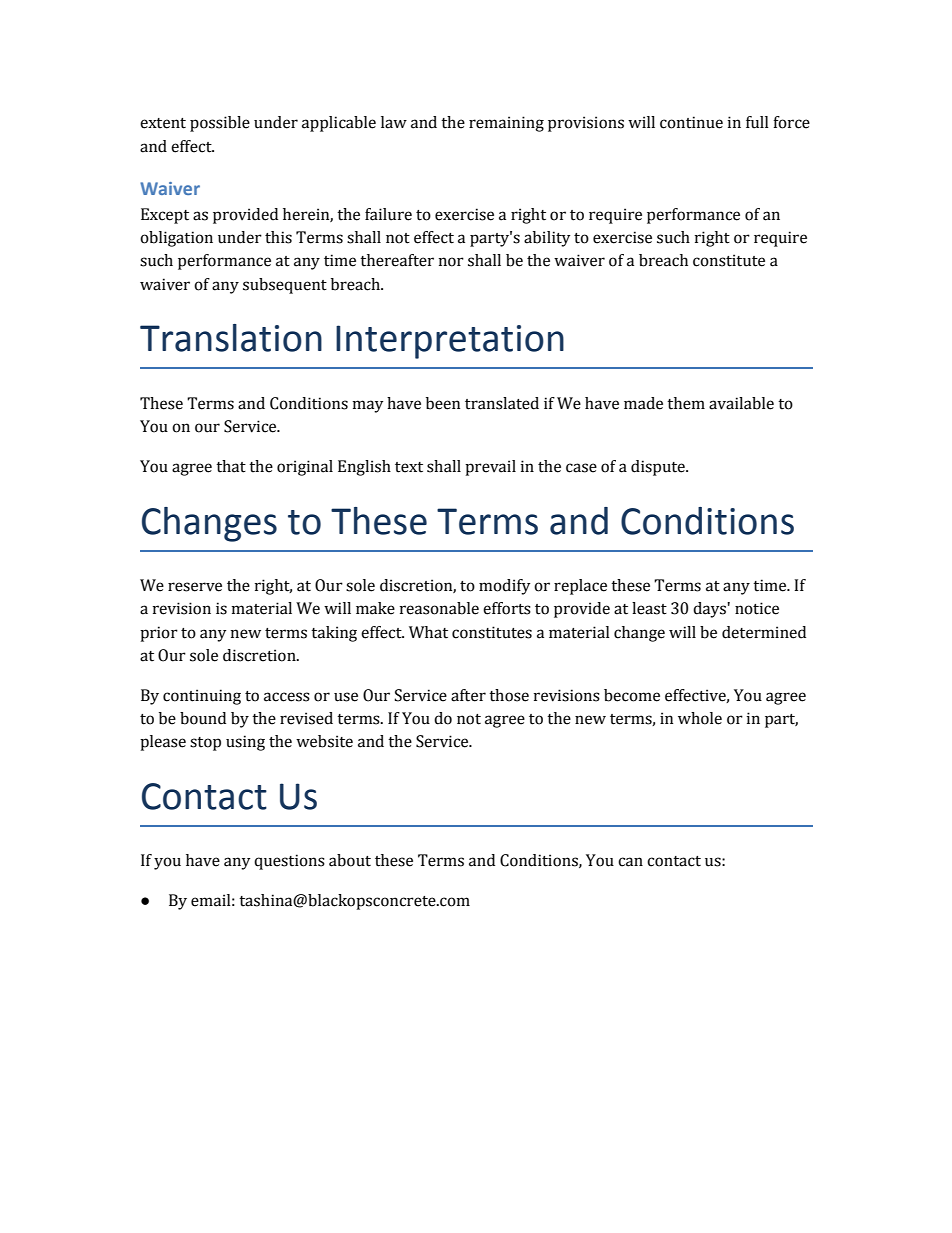 The height and width of the page is (1233, 952). What do you see at coordinates (231, 466) in the page?
I see `that` at bounding box center [231, 466].
